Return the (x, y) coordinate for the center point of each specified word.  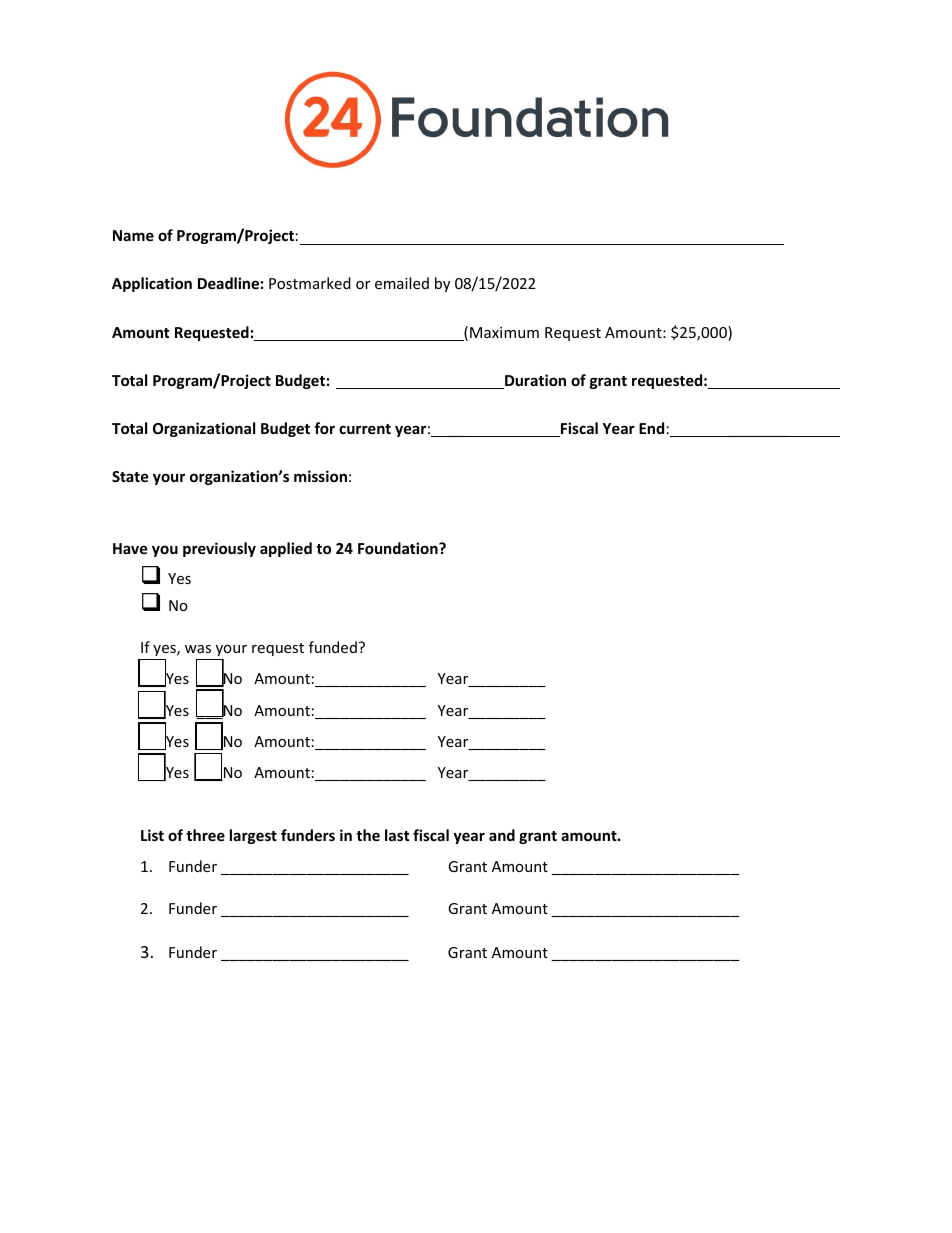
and (502, 835)
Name (133, 235)
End (651, 428)
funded (333, 647)
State (130, 476)
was (198, 649)
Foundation (399, 548)
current (365, 429)
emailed (402, 283)
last (397, 835)
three (205, 835)
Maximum (504, 332)
